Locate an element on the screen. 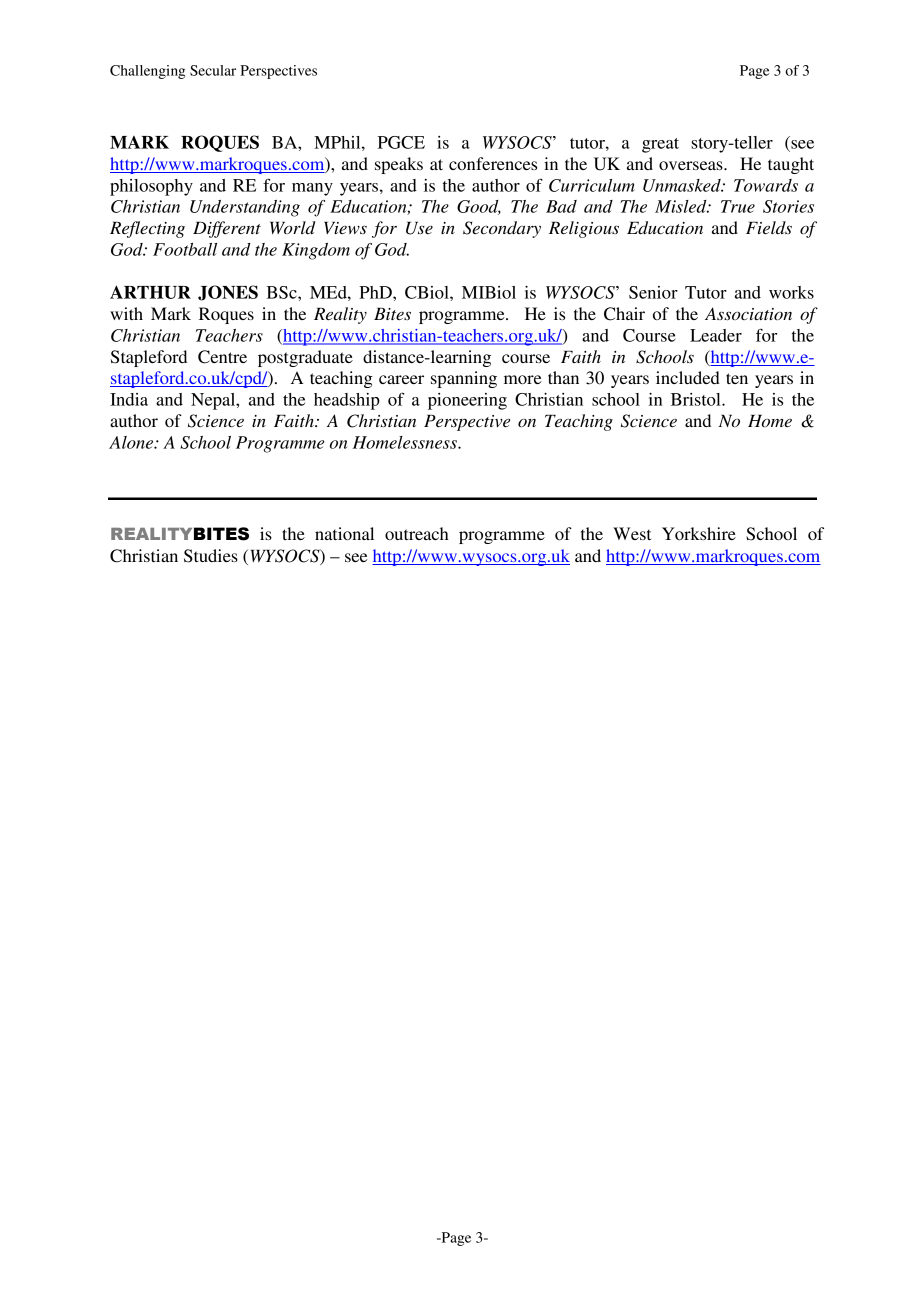 Image resolution: width=924 pixels, height=1308 pixels. great is located at coordinates (660, 145).
